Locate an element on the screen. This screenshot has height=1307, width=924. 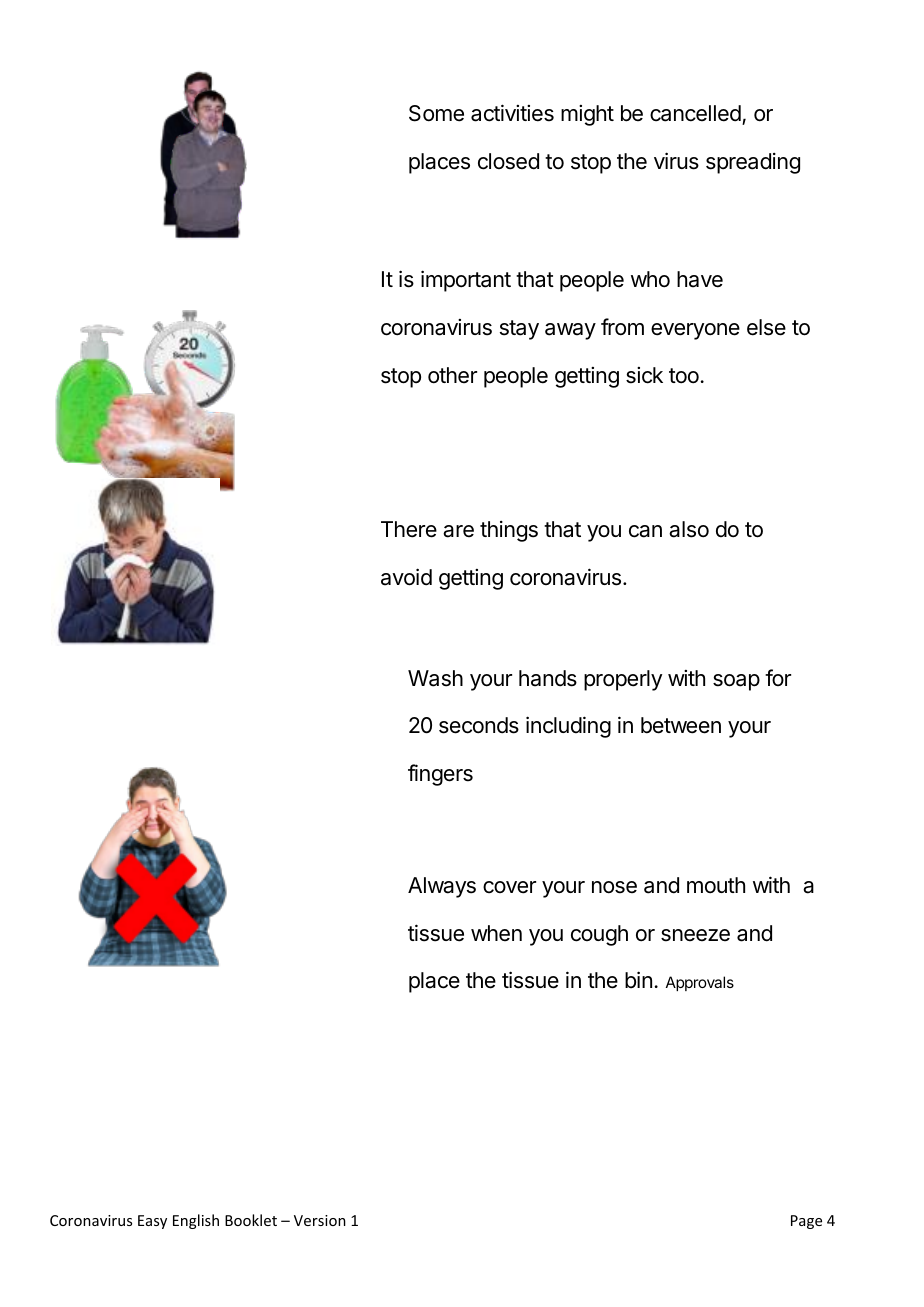
also is located at coordinates (689, 529).
